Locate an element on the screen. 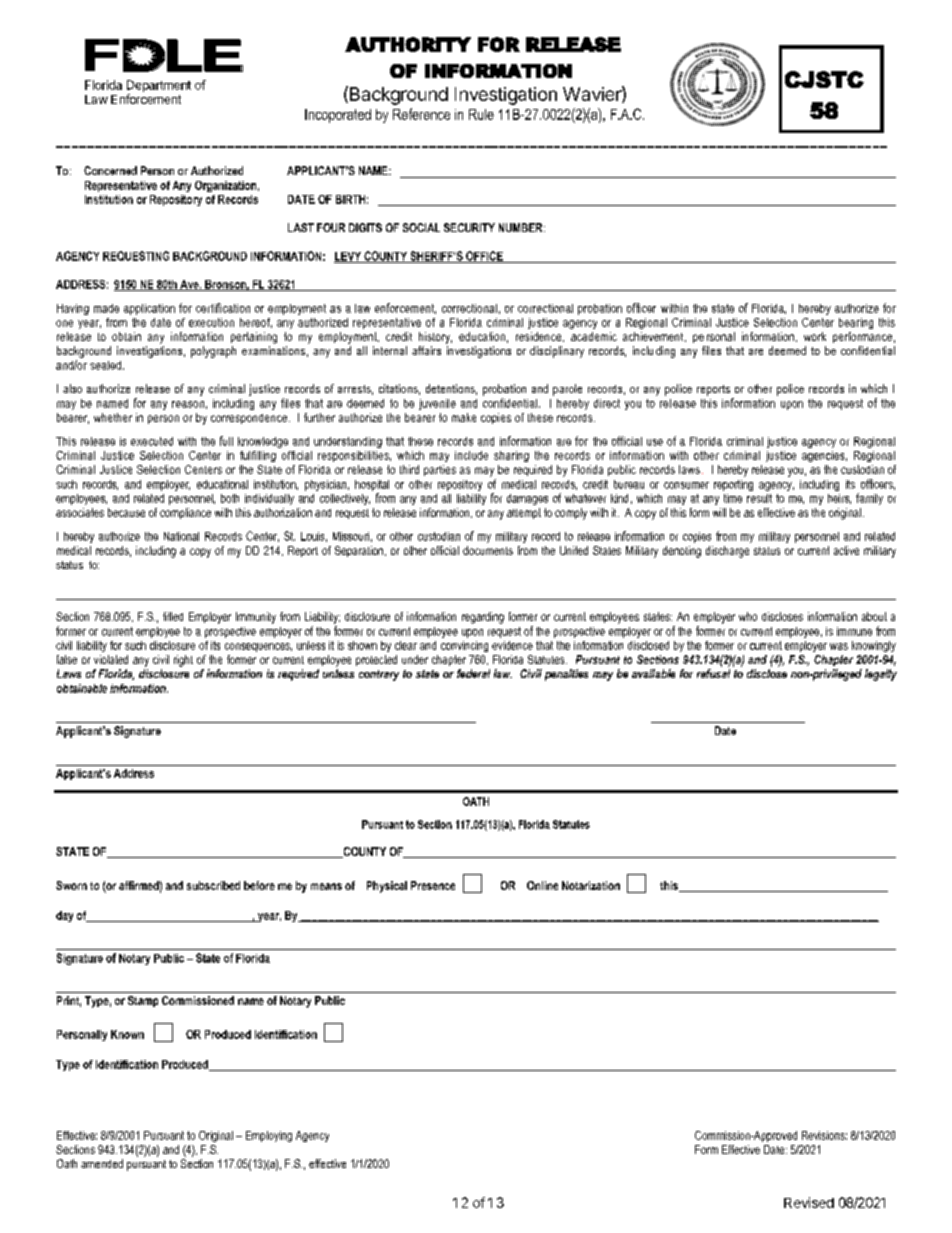 This screenshot has height=1233, width=952. Rule is located at coordinates (481, 114).
